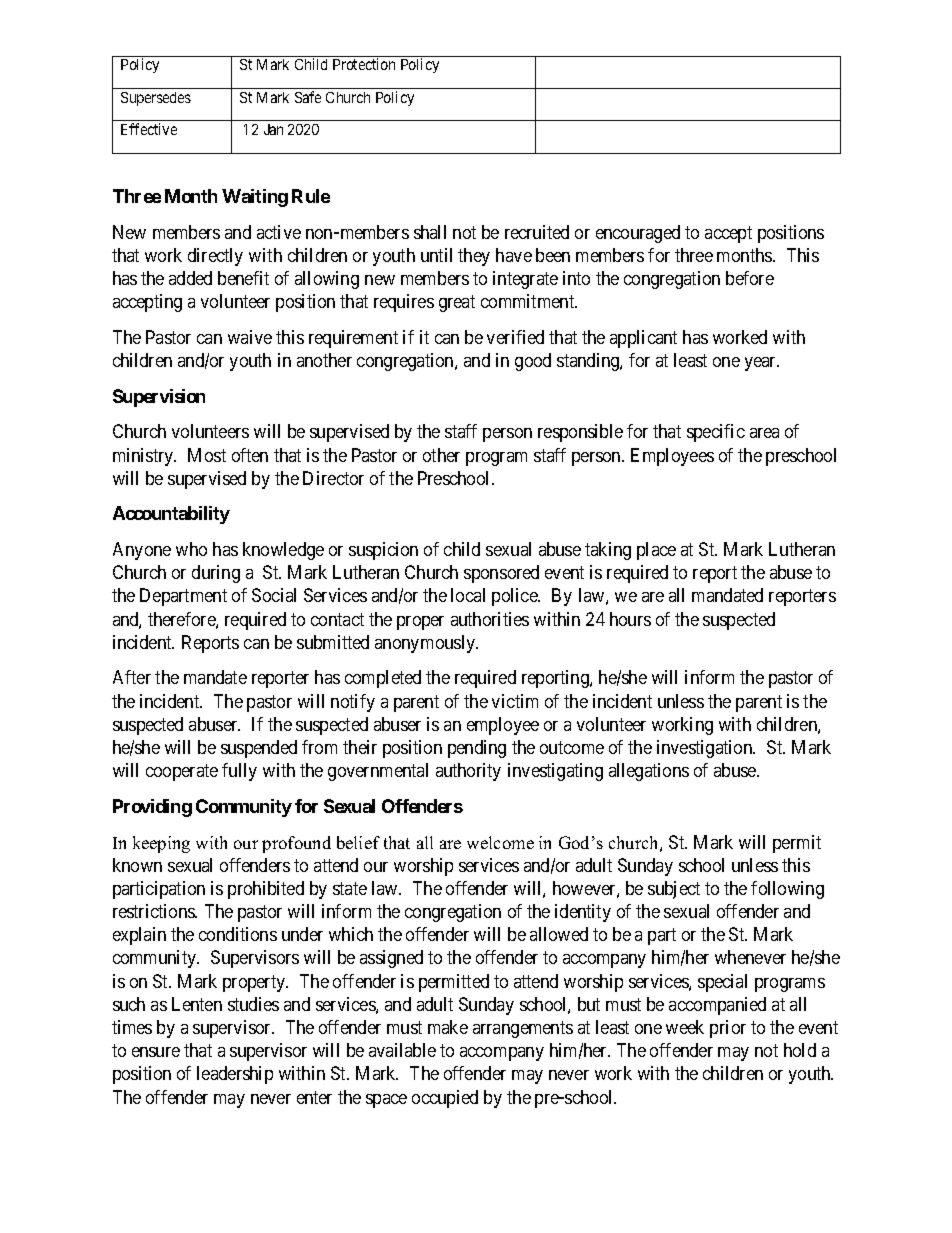  Describe the element at coordinates (638, 234) in the screenshot. I see `encouraged` at that location.
